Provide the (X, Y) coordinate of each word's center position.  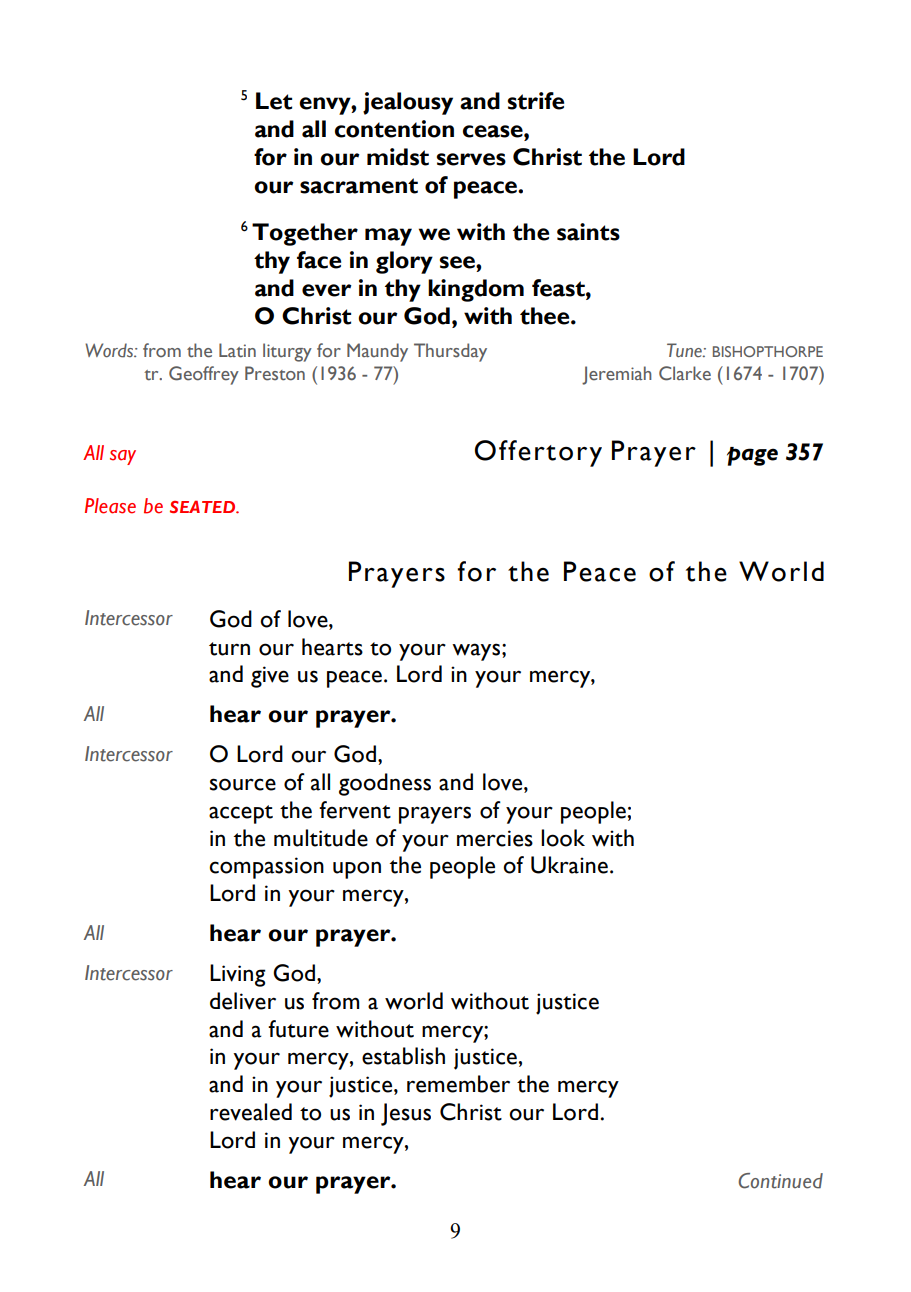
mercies (495, 838)
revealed (251, 1112)
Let (274, 101)
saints (588, 232)
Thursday (450, 352)
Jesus (406, 1114)
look (563, 838)
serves (471, 159)
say (123, 457)
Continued (780, 1181)
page (752, 456)
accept (241, 814)
